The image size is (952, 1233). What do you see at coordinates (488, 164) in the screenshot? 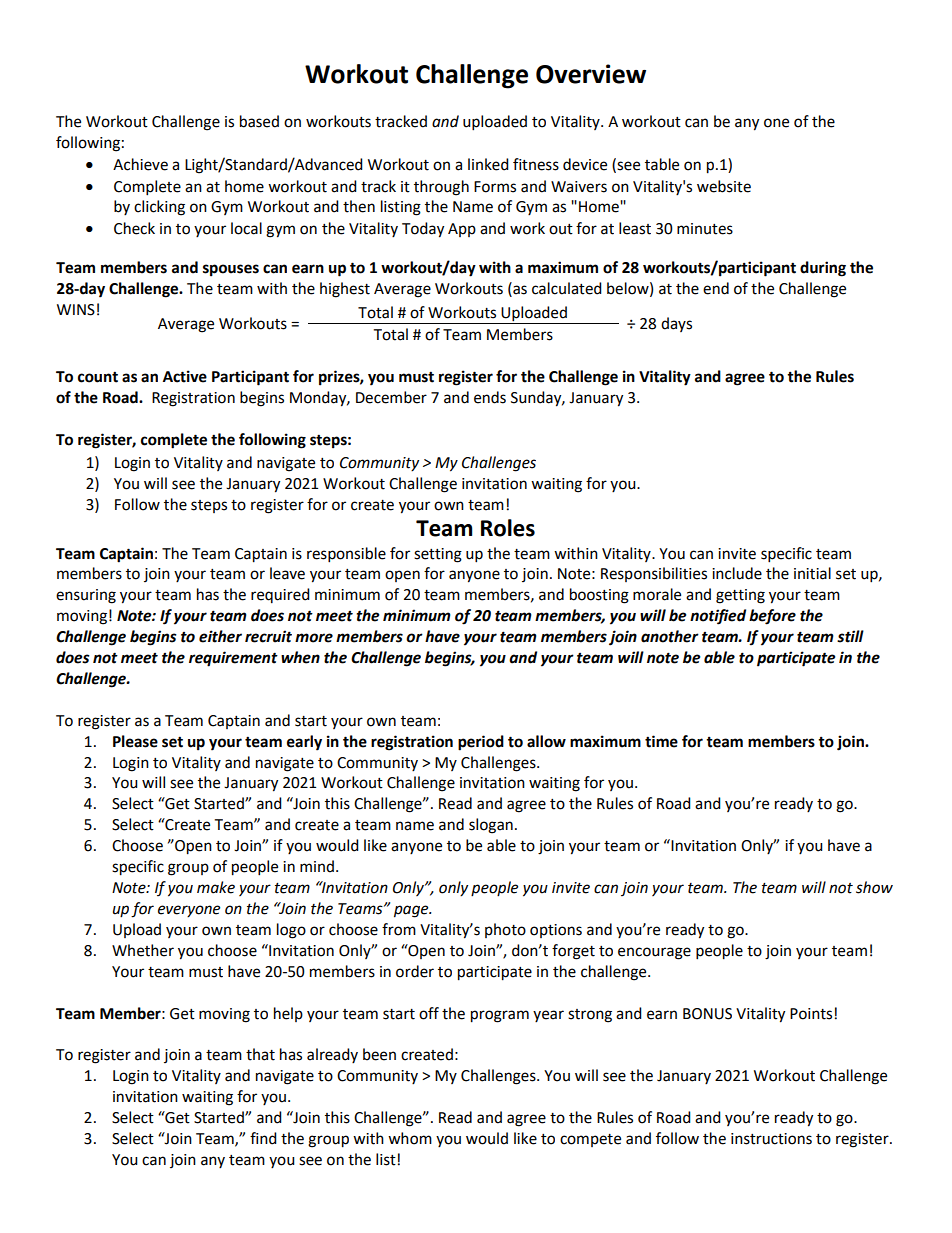
I see `linked` at bounding box center [488, 164].
